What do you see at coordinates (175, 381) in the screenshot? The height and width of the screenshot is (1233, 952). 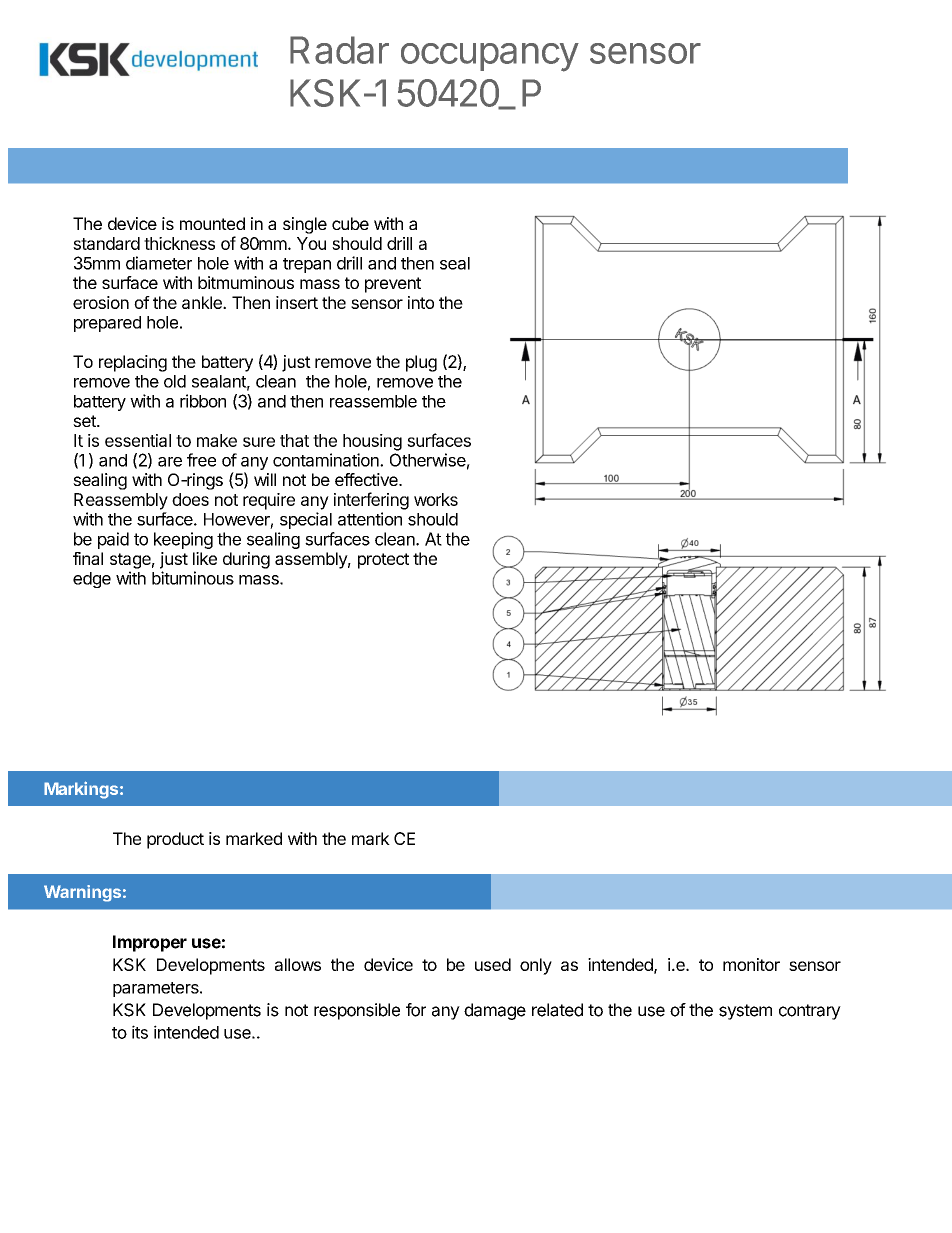 I see `old` at bounding box center [175, 381].
